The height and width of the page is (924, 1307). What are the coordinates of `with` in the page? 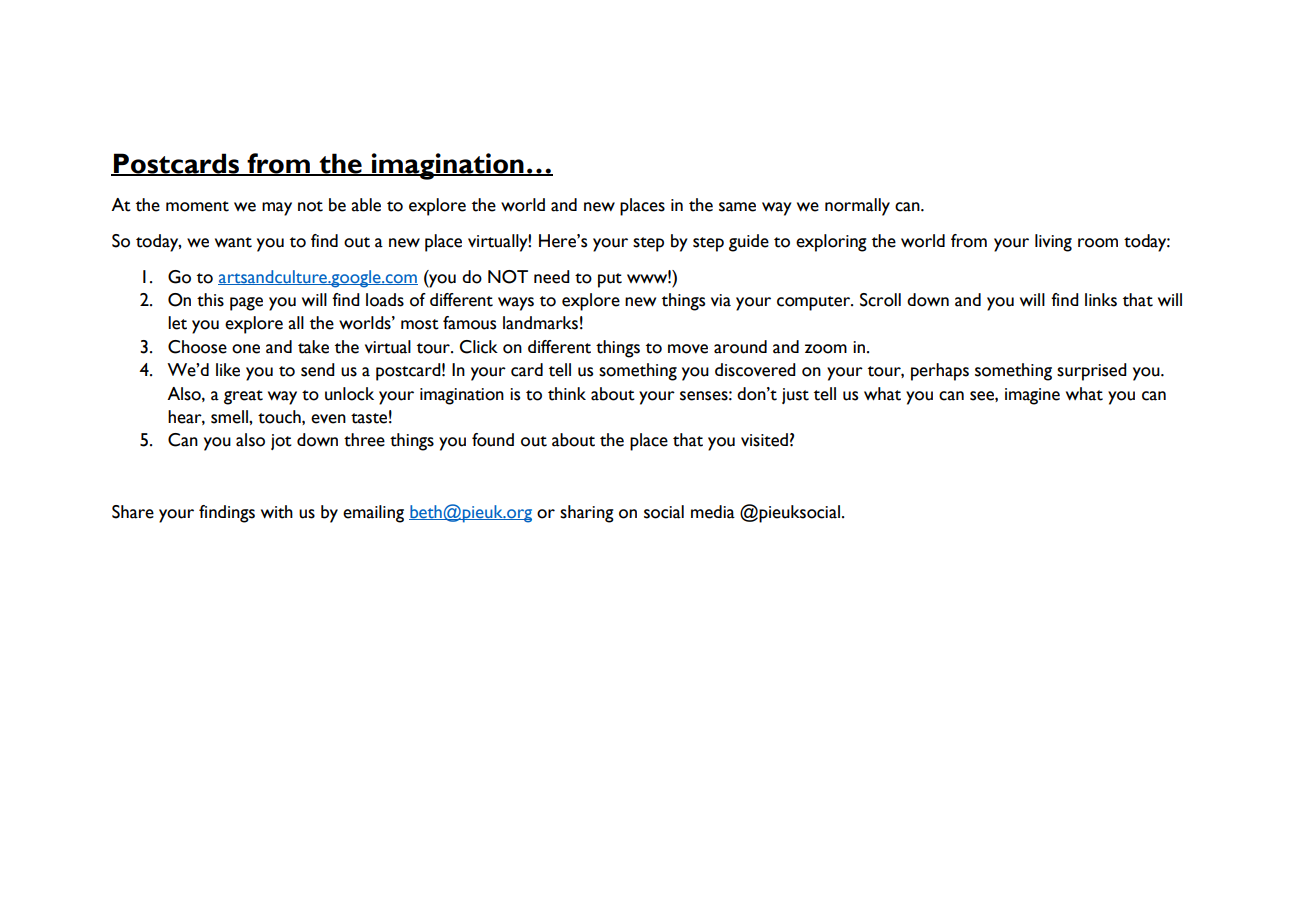 It's located at (277, 512).
